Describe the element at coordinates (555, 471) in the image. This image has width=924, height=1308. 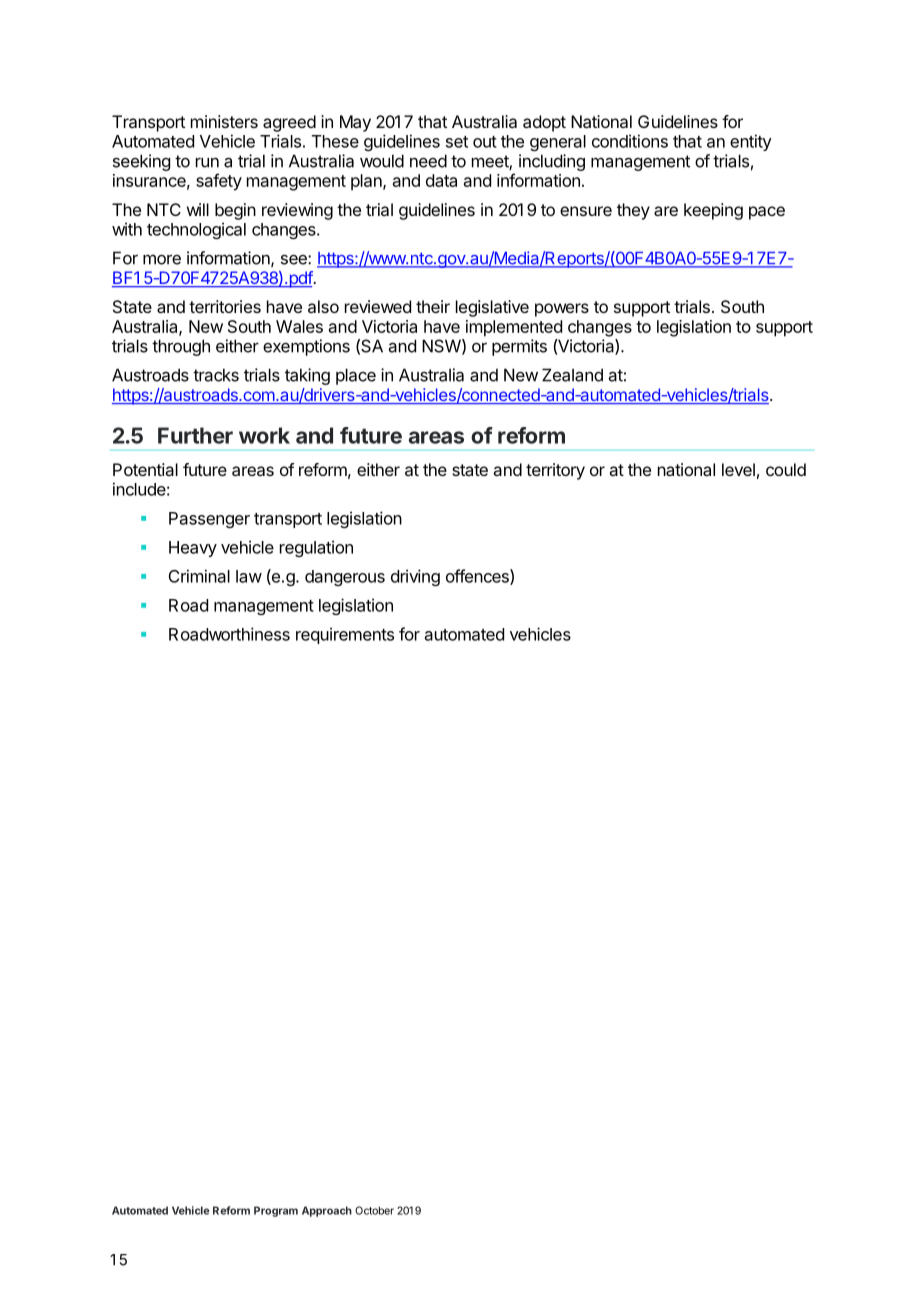
I see `territory` at that location.
